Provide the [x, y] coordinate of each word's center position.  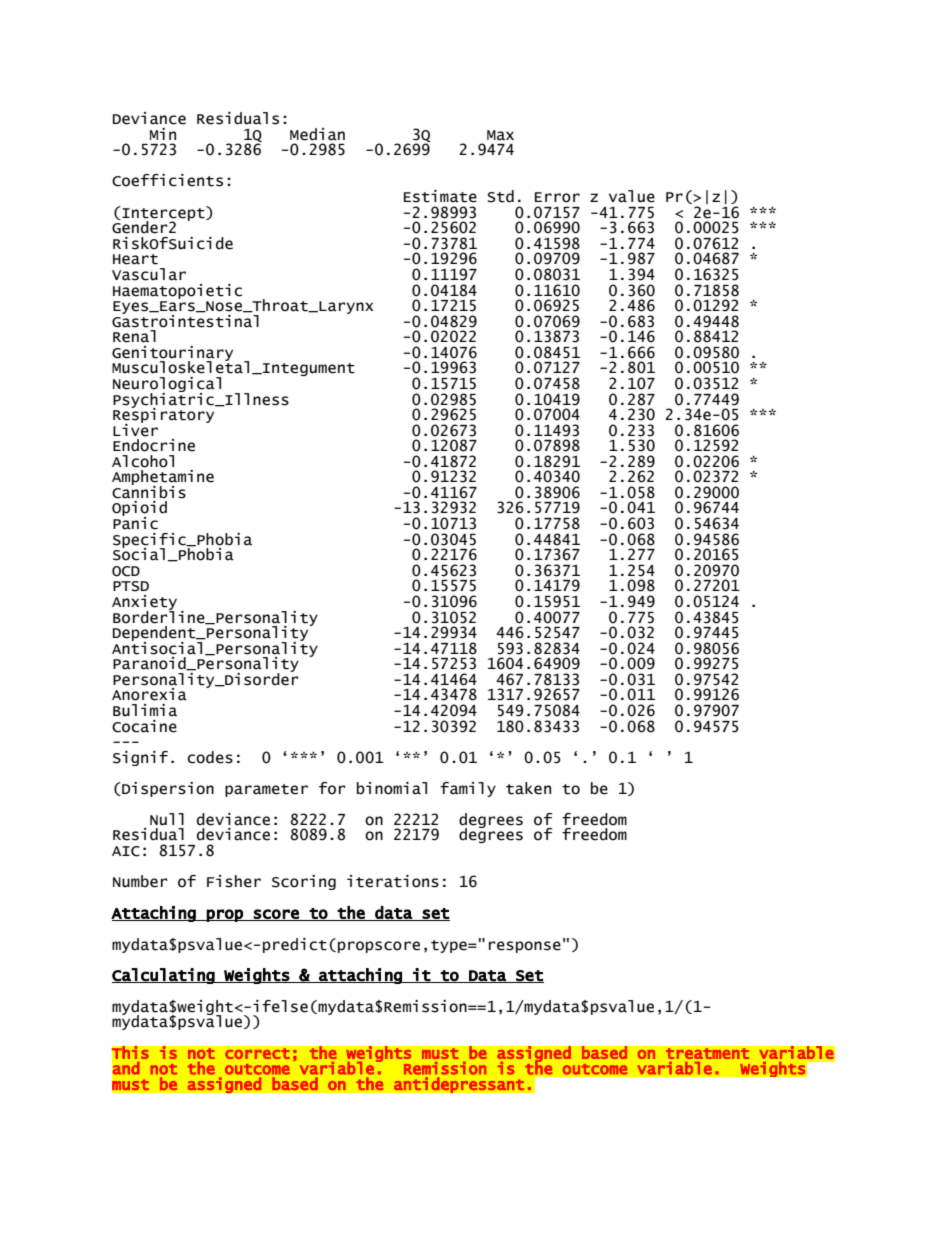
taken [528, 788]
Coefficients [167, 180]
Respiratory [165, 415]
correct [257, 1054]
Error [557, 197]
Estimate [440, 196]
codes [210, 757]
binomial [392, 788]
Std [501, 196]
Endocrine [154, 445]
